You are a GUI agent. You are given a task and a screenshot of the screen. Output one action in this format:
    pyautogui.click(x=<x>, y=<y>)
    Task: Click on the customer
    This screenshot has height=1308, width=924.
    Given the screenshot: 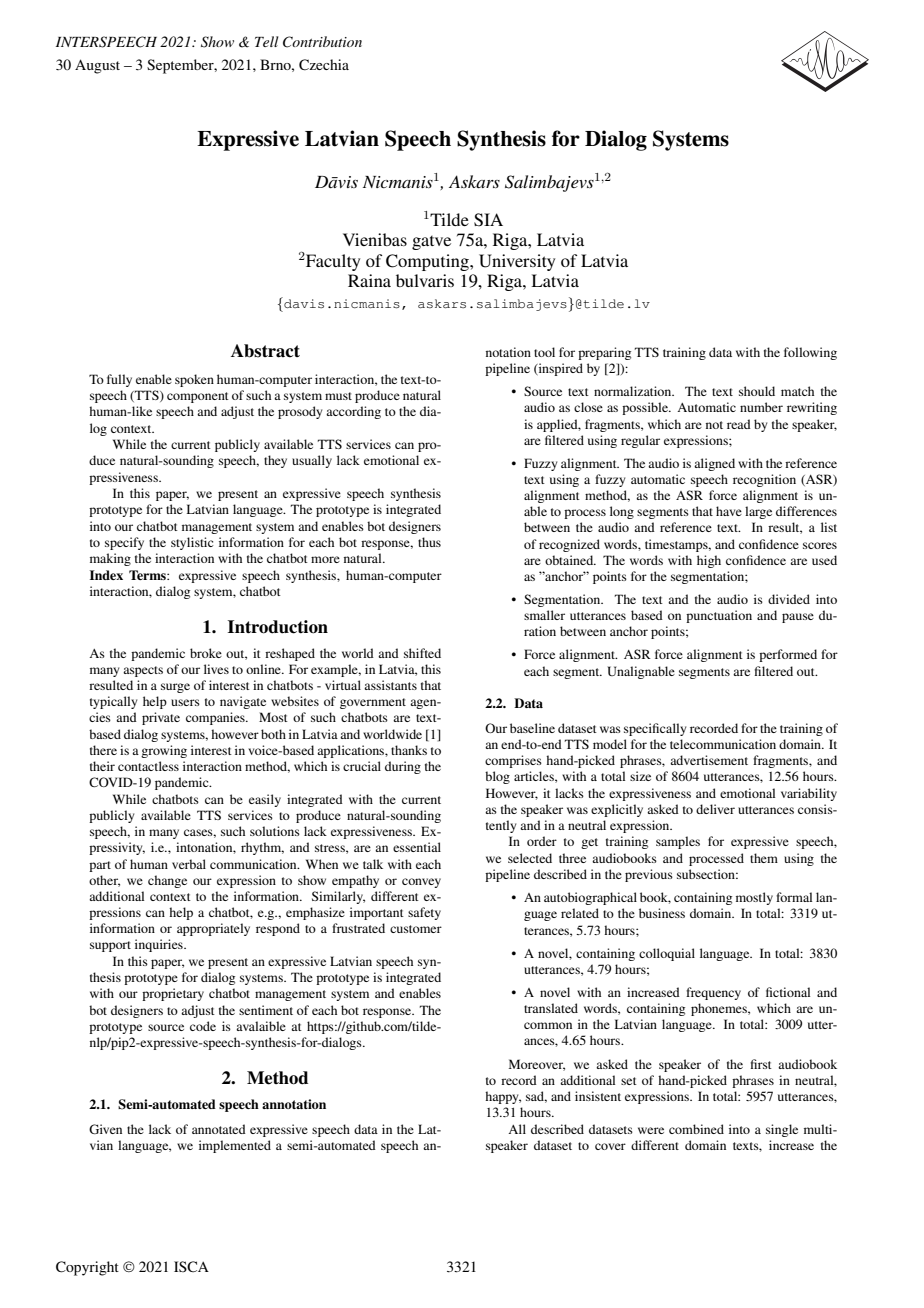 What is the action you would take?
    pyautogui.click(x=416, y=929)
